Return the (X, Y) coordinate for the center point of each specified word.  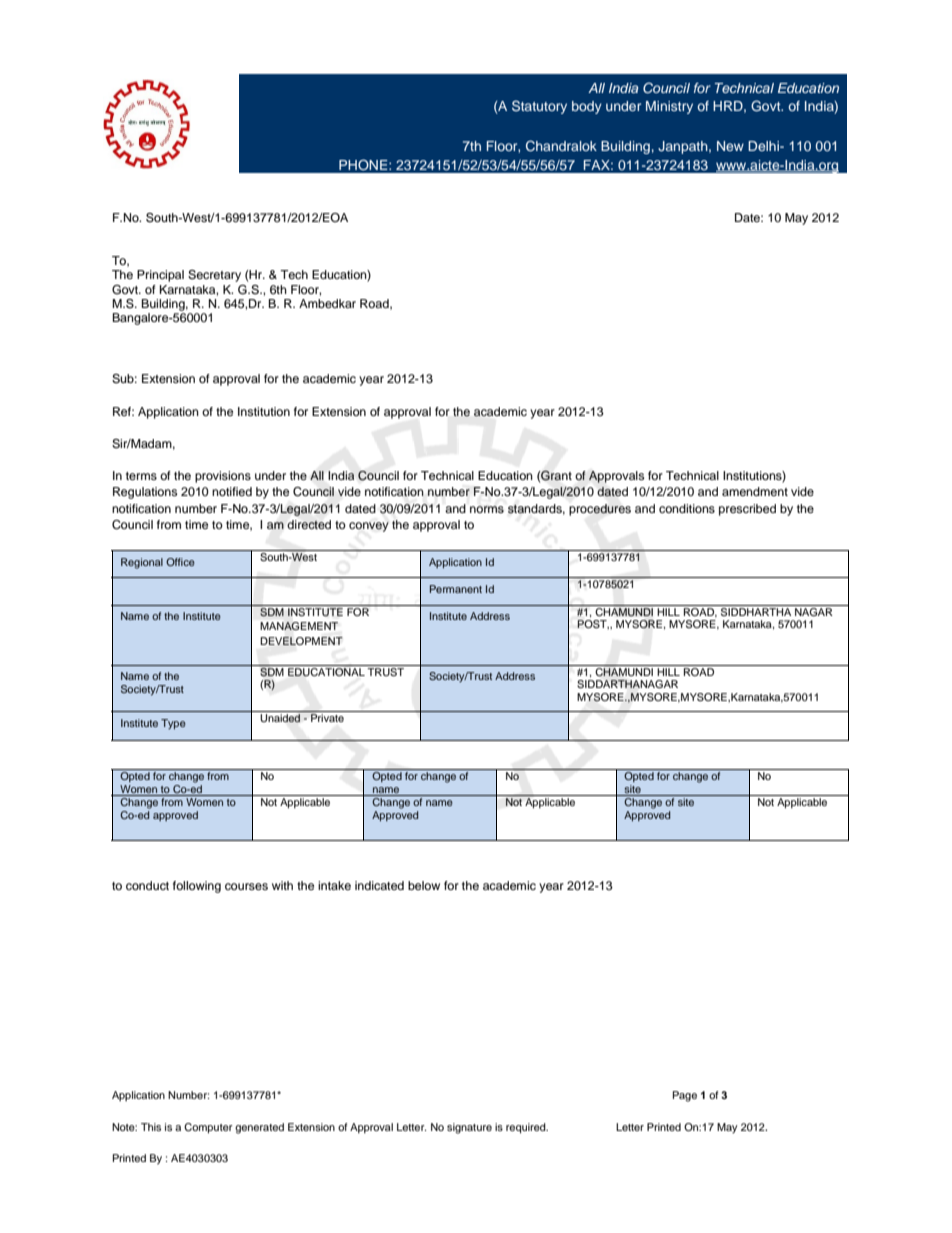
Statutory (539, 107)
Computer (208, 1128)
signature (469, 1128)
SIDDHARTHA (756, 610)
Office (180, 562)
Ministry (669, 107)
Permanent (456, 589)
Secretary (214, 276)
